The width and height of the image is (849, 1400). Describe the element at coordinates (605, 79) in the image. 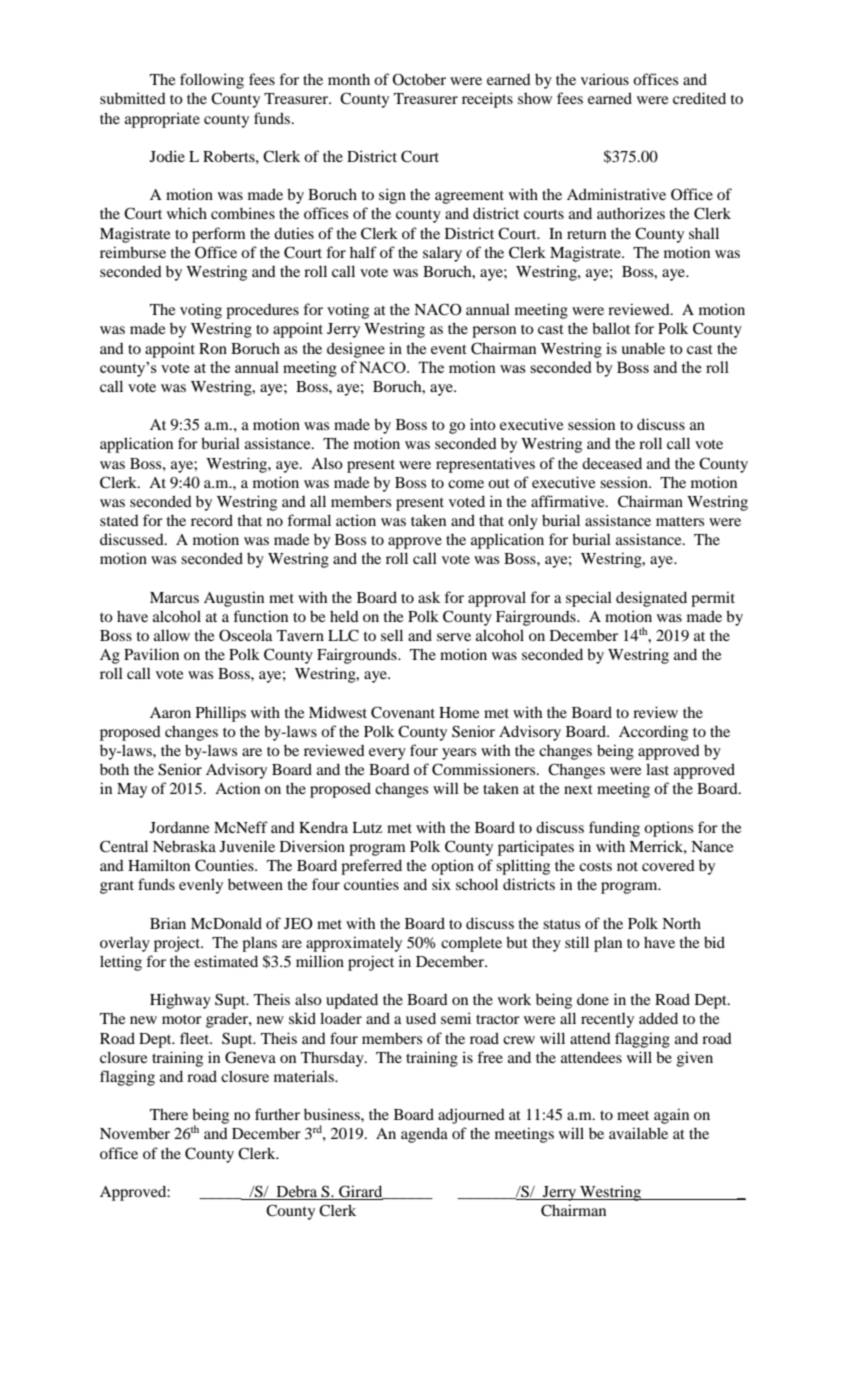

I see `various` at that location.
